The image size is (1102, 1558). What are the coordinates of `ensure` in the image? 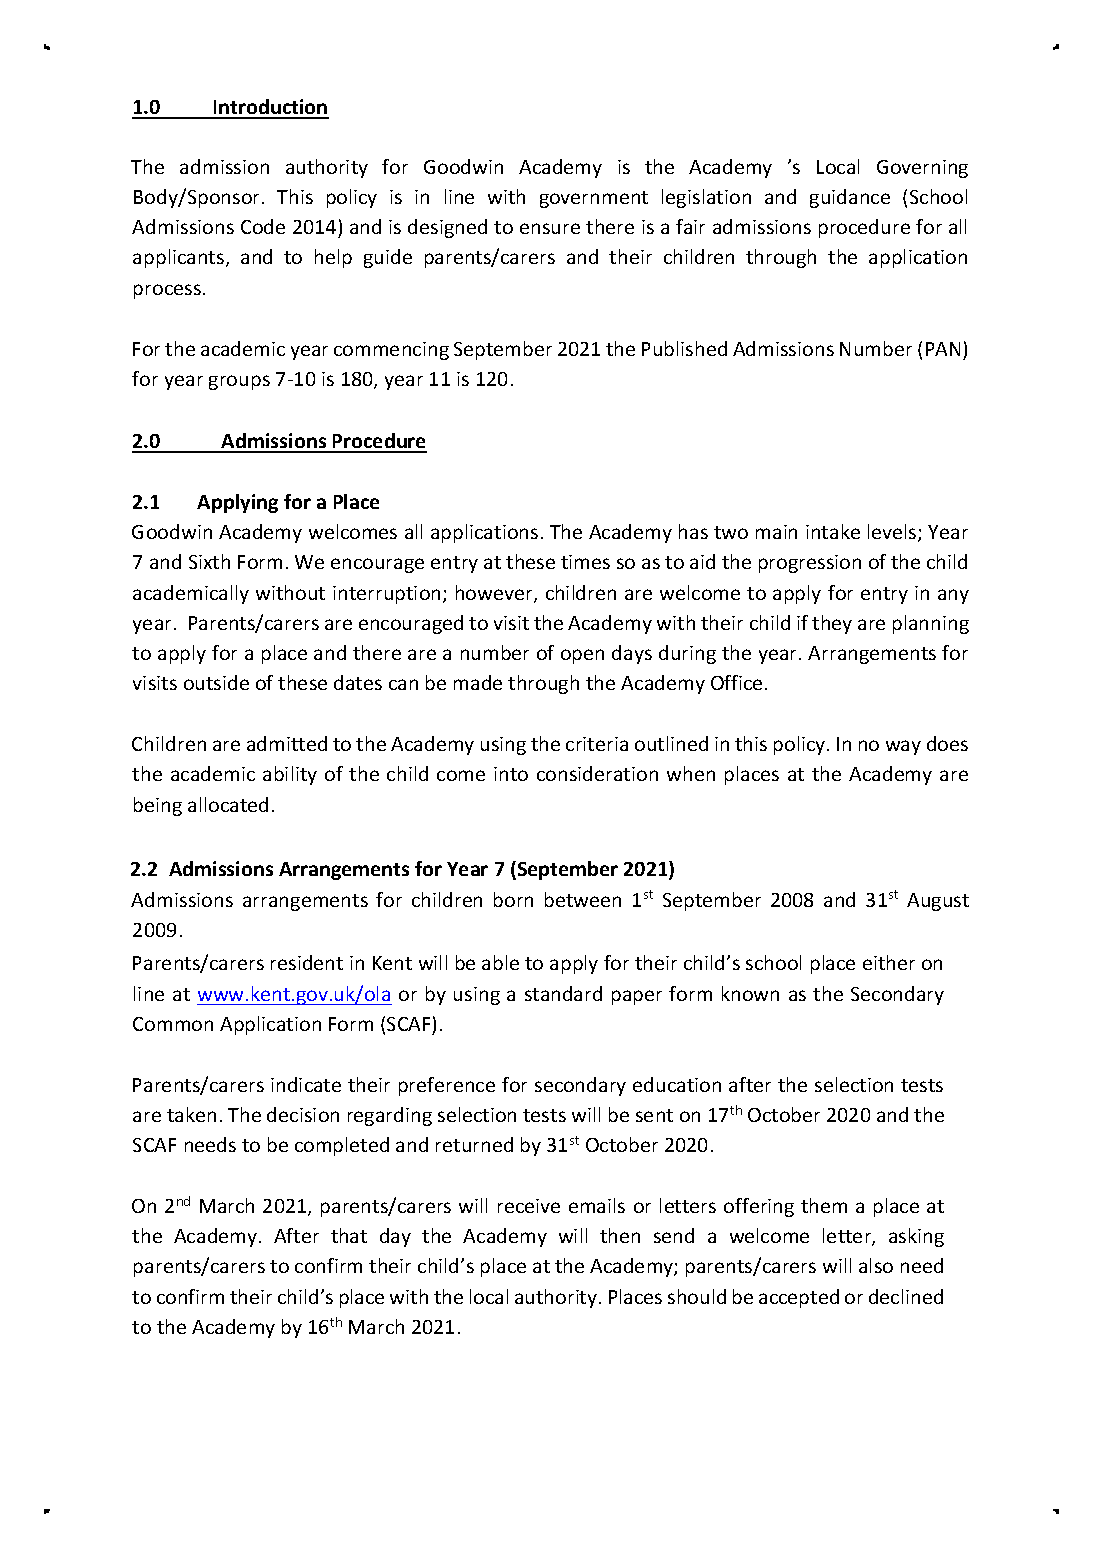 It's located at (550, 228).
